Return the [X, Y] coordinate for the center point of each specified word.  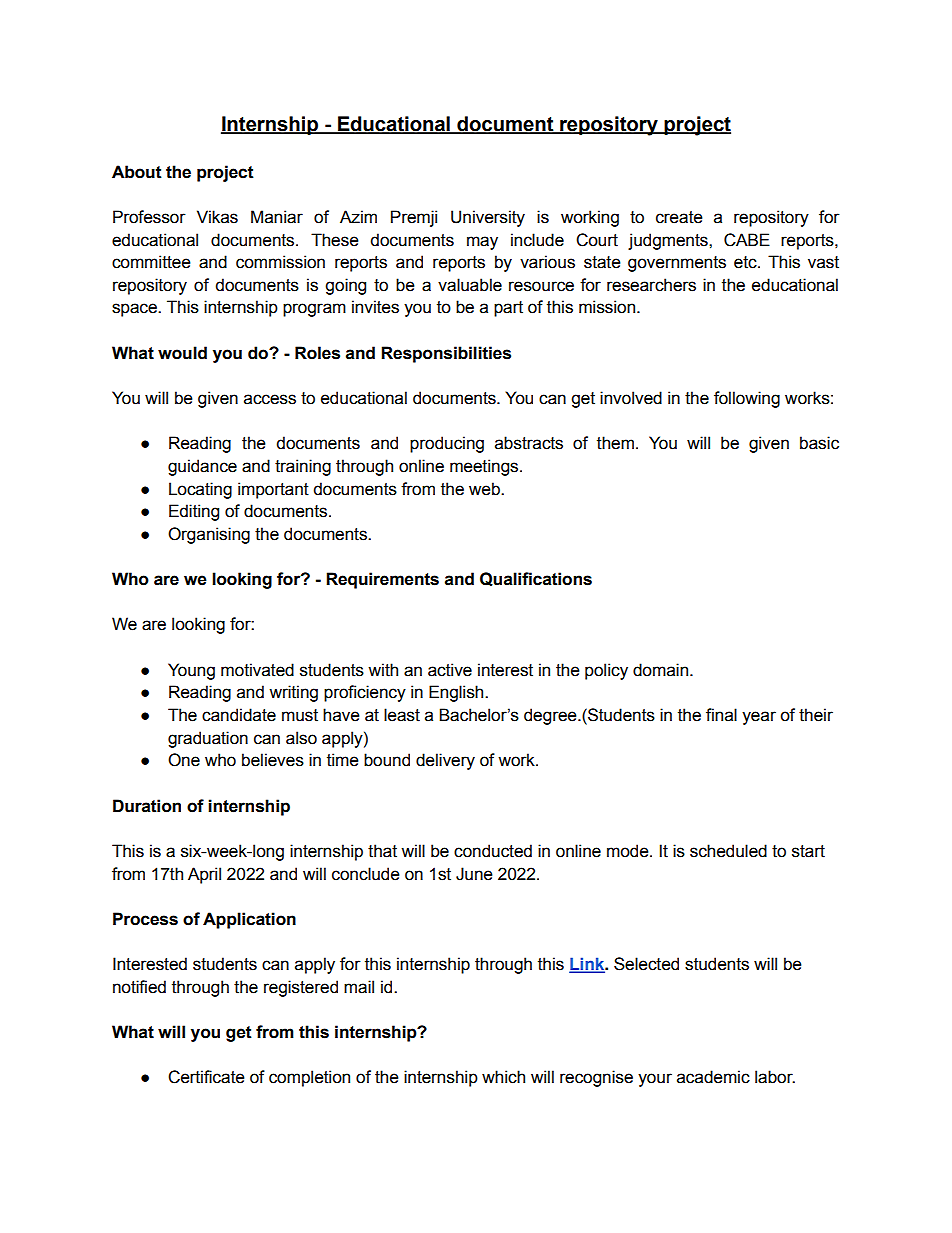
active [450, 670]
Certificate [206, 1077]
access [270, 399]
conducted [493, 851]
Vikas [217, 217]
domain [660, 670]
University [488, 218]
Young [191, 671]
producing [447, 444]
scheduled [728, 851]
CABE [747, 240]
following [747, 399]
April [204, 875]
